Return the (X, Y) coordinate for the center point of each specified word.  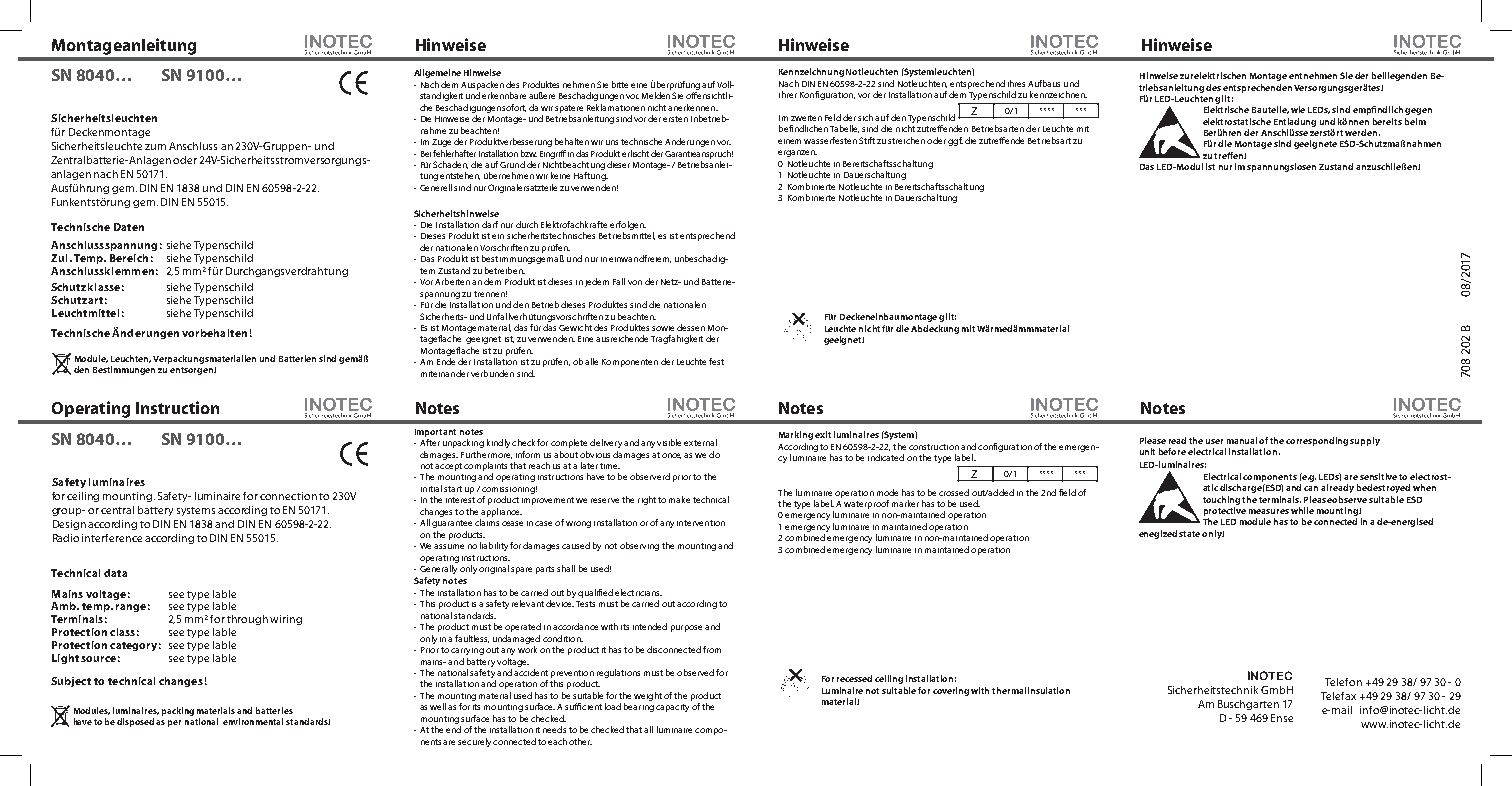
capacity (672, 708)
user (1214, 441)
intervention (701, 523)
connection (288, 496)
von (635, 282)
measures (1269, 511)
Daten (129, 227)
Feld (833, 117)
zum (155, 147)
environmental (253, 721)
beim (1415, 121)
